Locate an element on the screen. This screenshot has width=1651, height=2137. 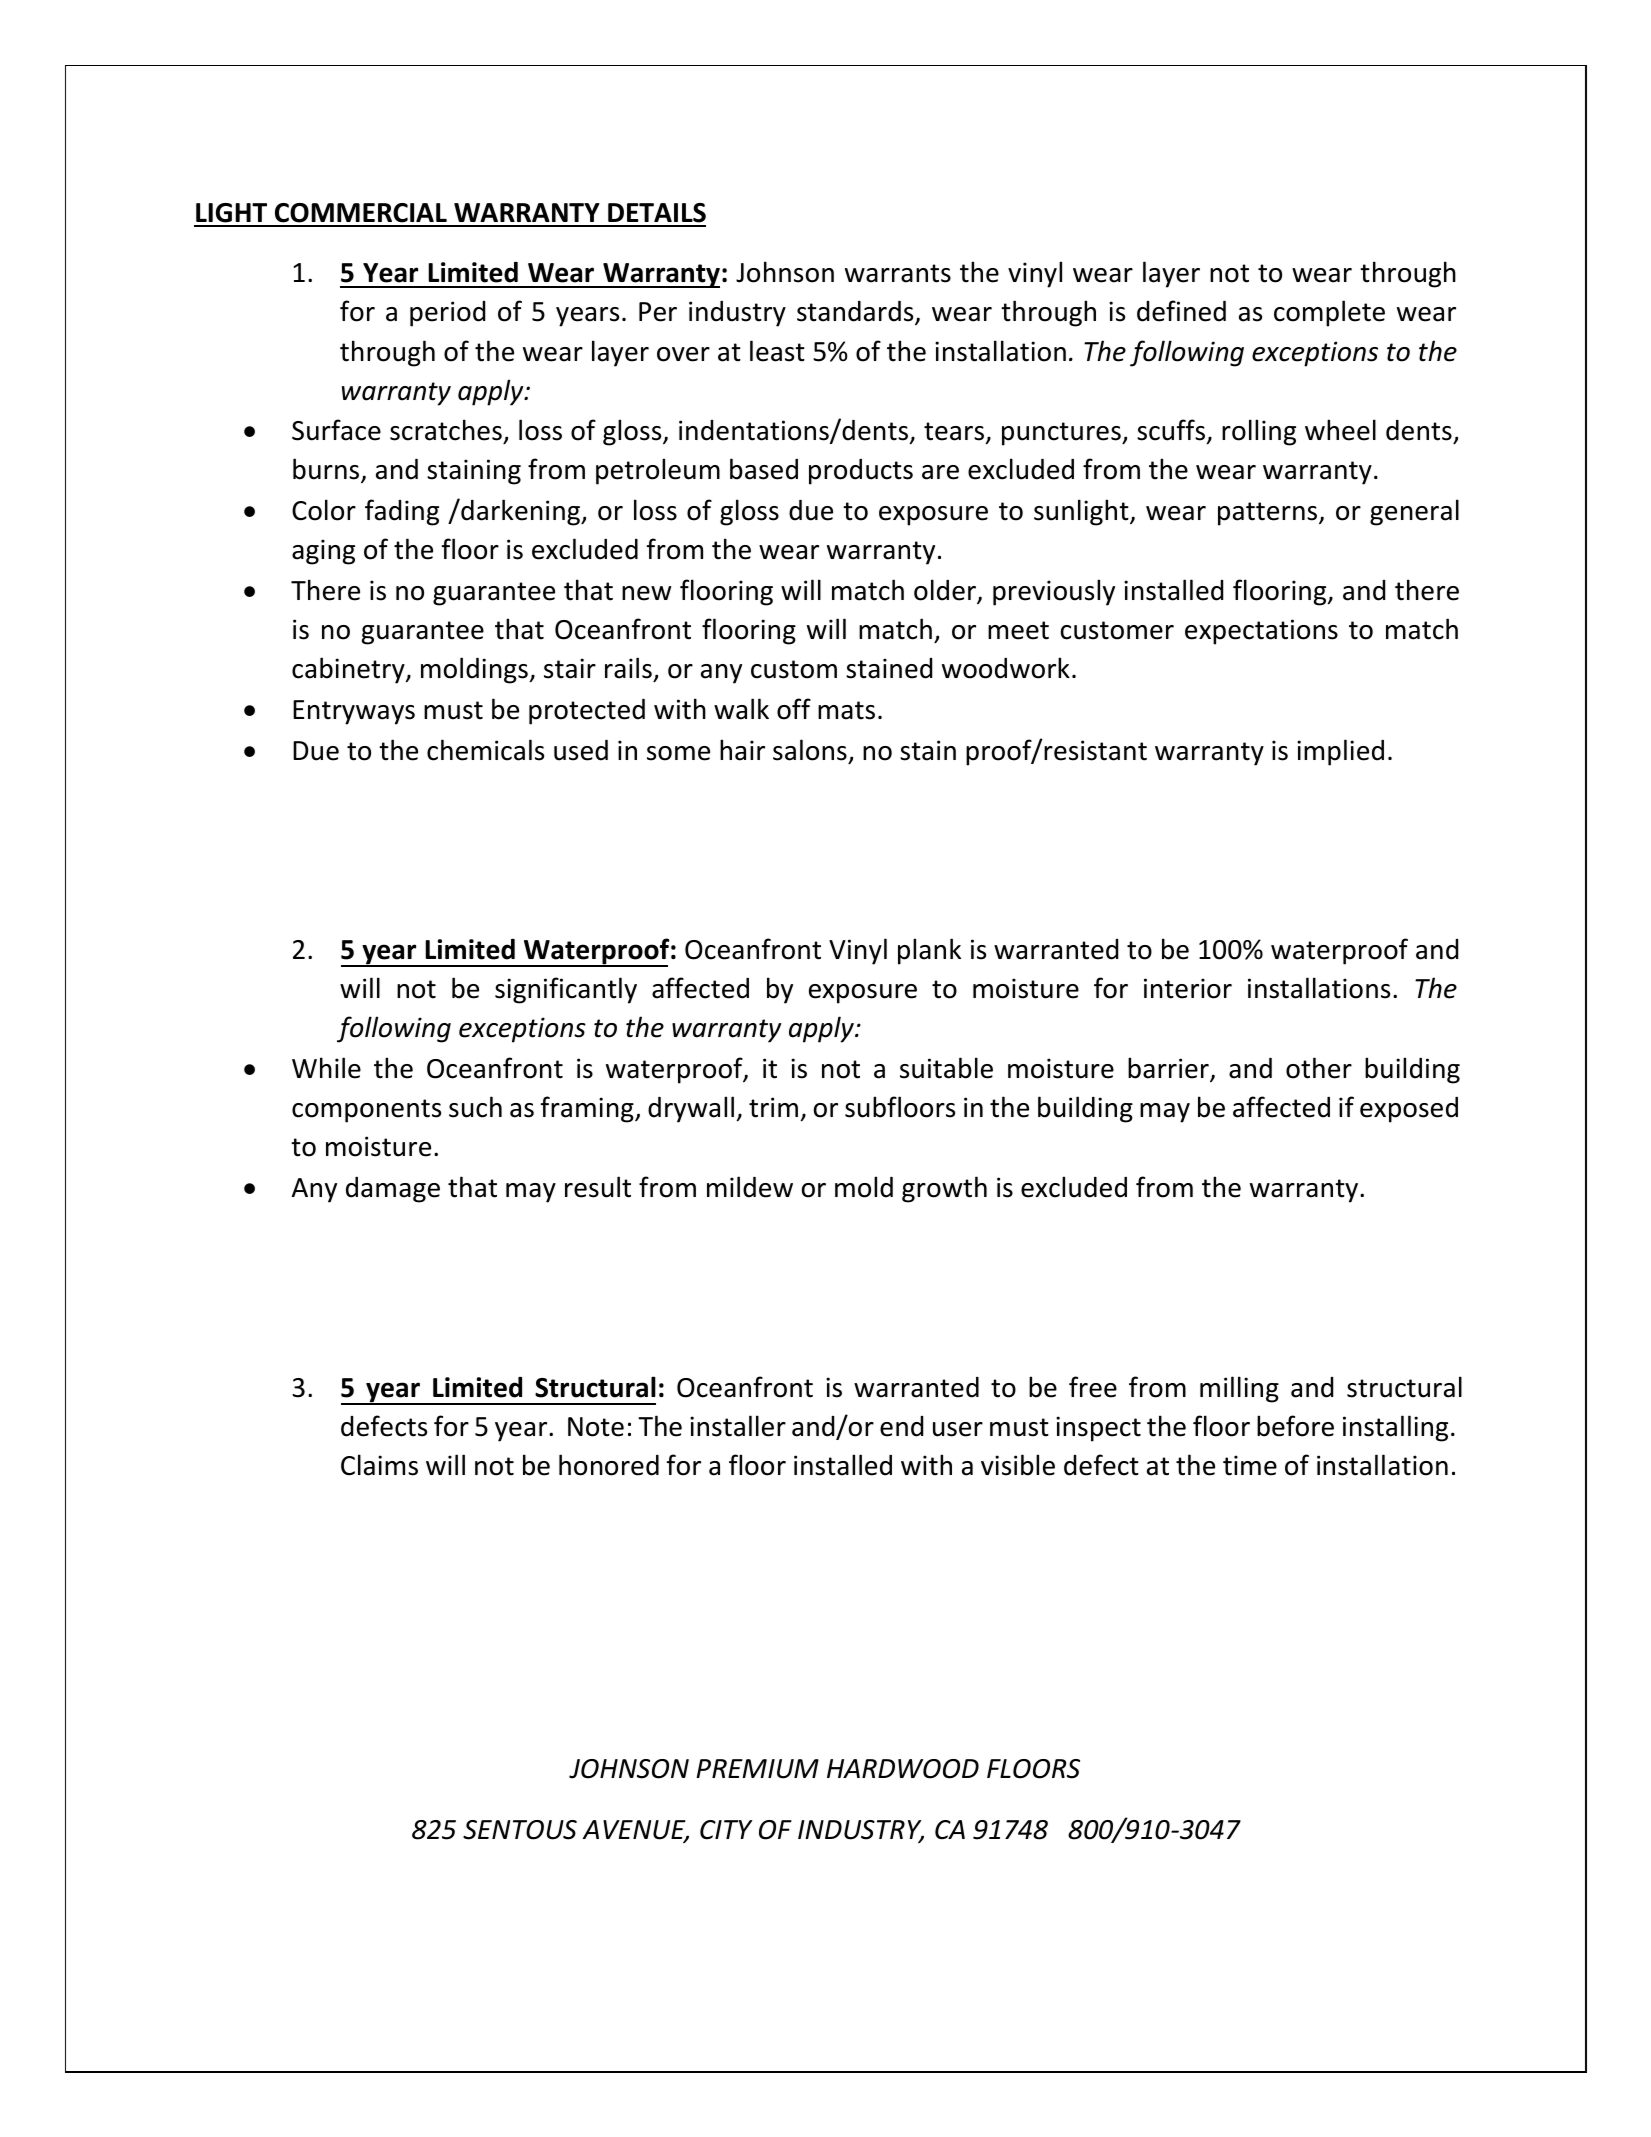
HARDWOOD is located at coordinates (903, 1769).
